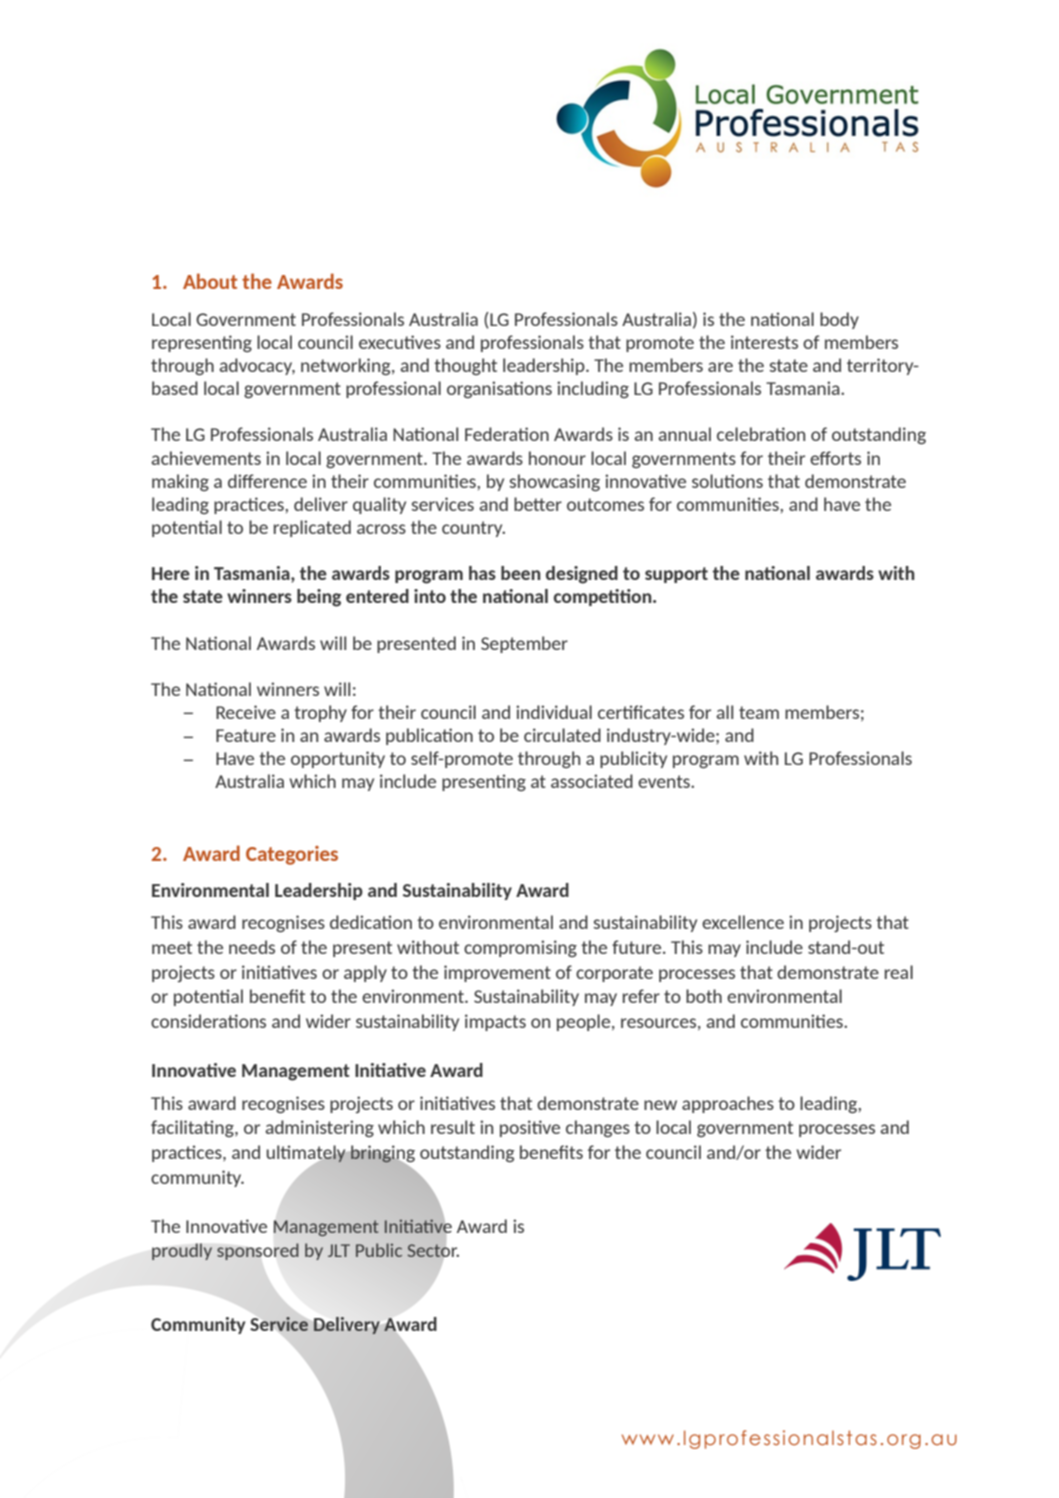 The width and height of the page is (1059, 1498). I want to click on body, so click(839, 320).
